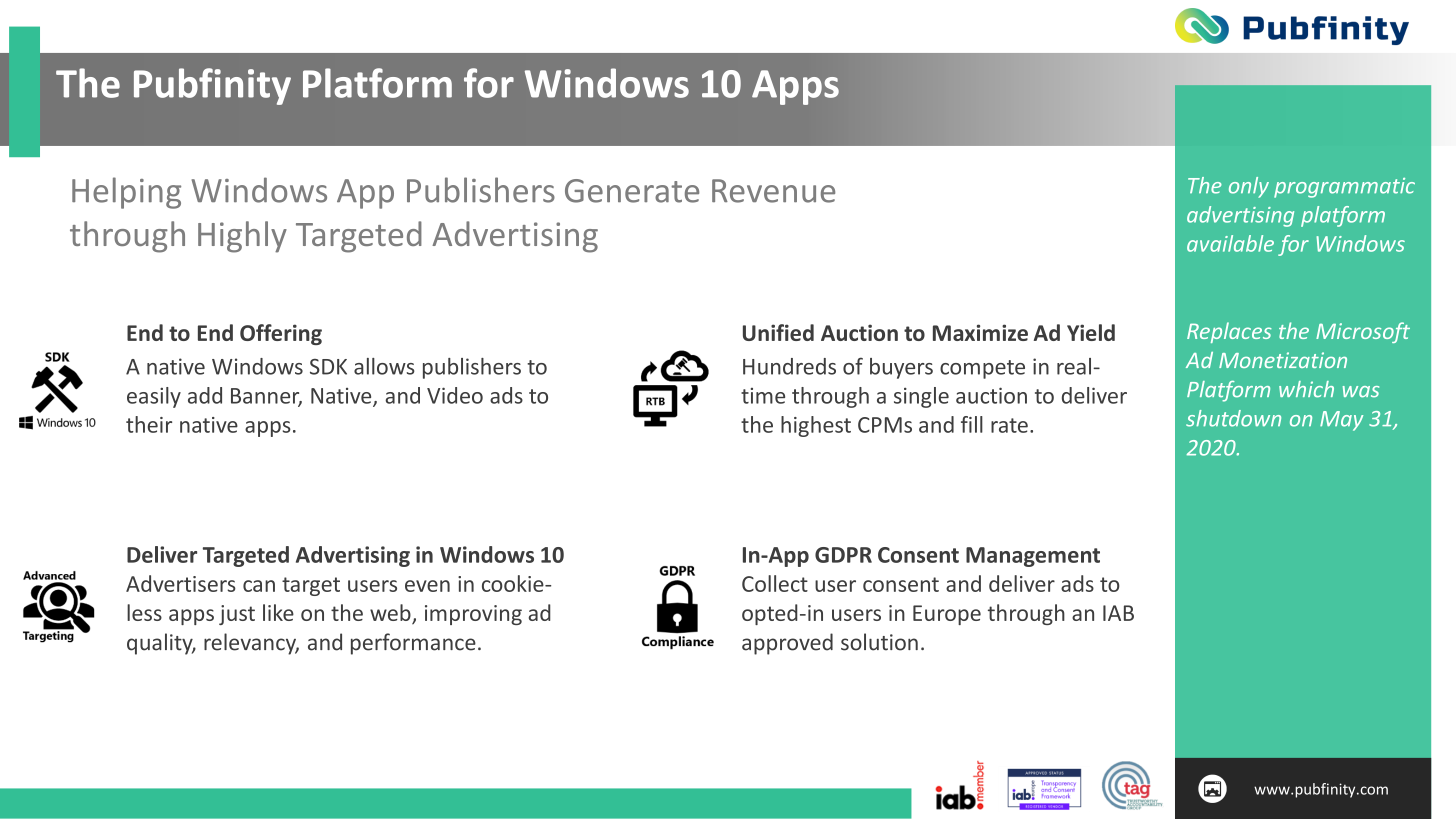  I want to click on Helping, so click(126, 193).
